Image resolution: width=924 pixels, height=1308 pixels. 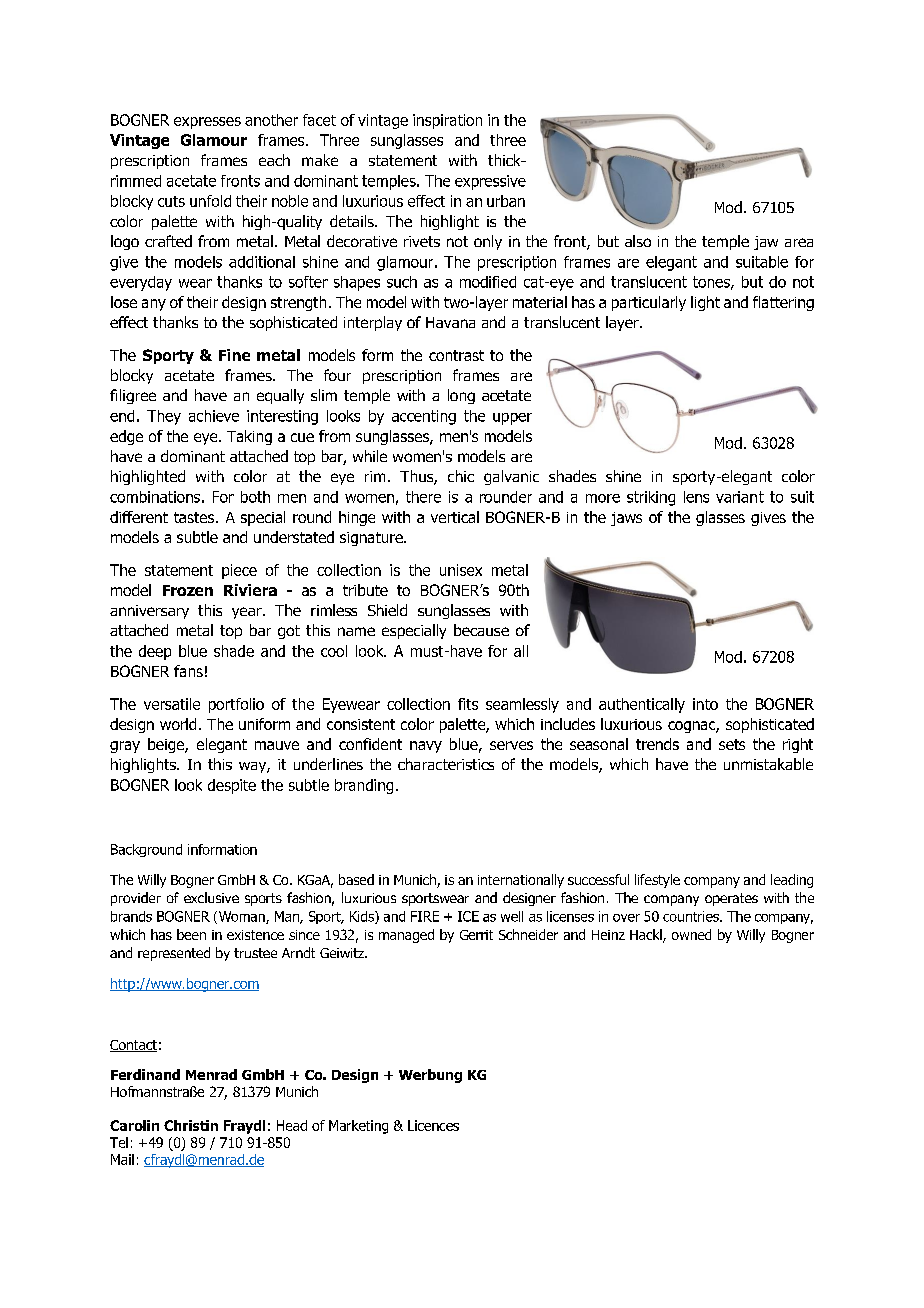 What do you see at coordinates (696, 497) in the screenshot?
I see `lens` at bounding box center [696, 497].
